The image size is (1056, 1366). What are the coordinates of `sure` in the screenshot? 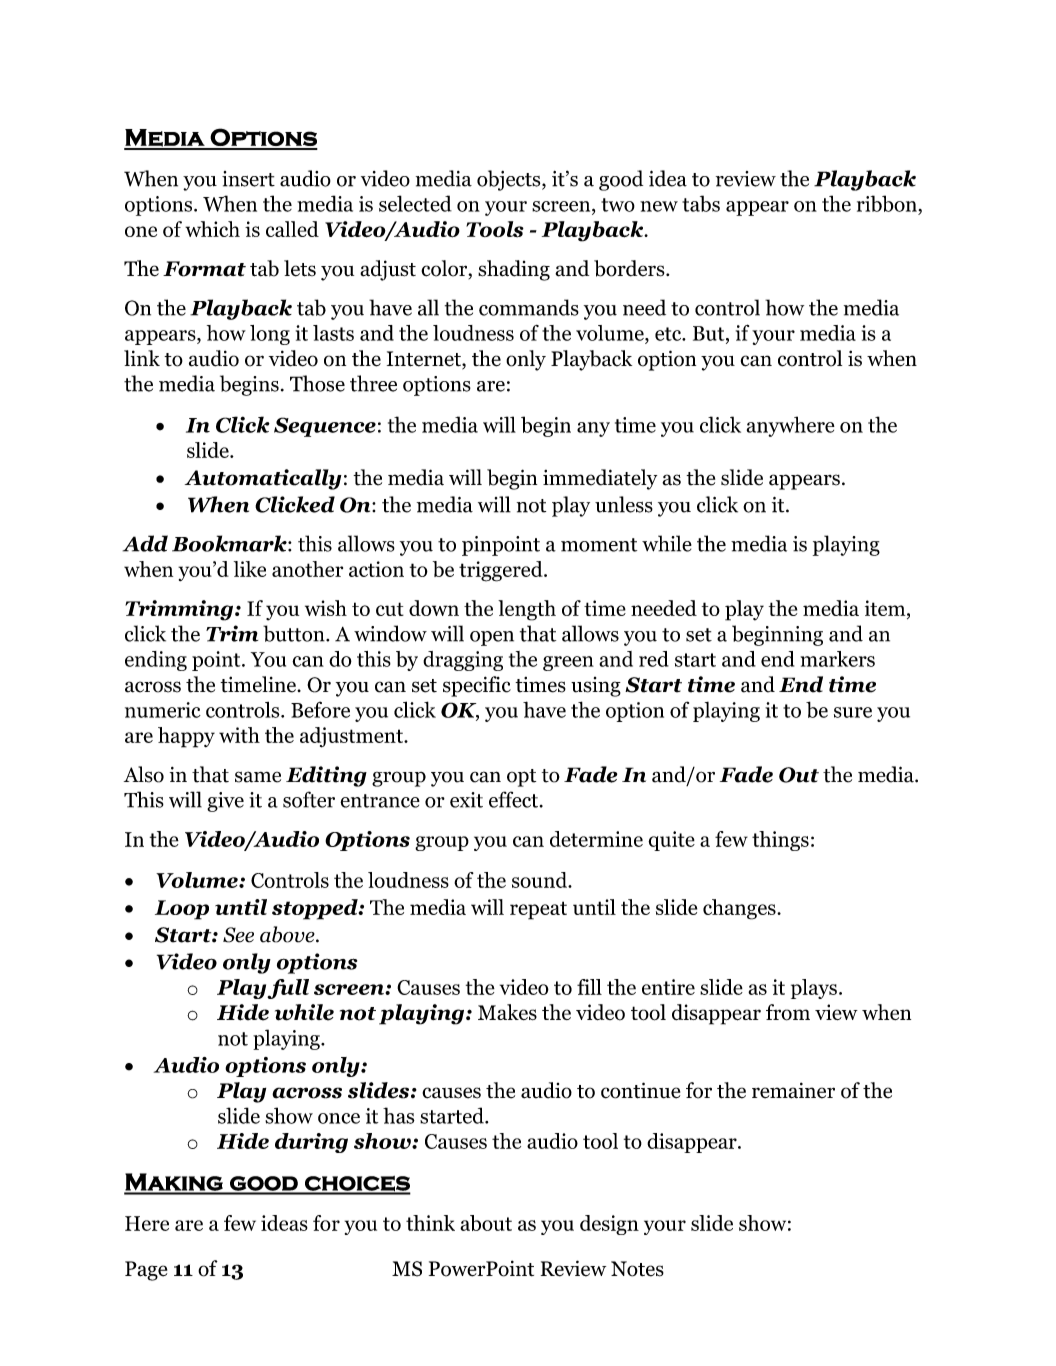 It's located at (853, 712).
